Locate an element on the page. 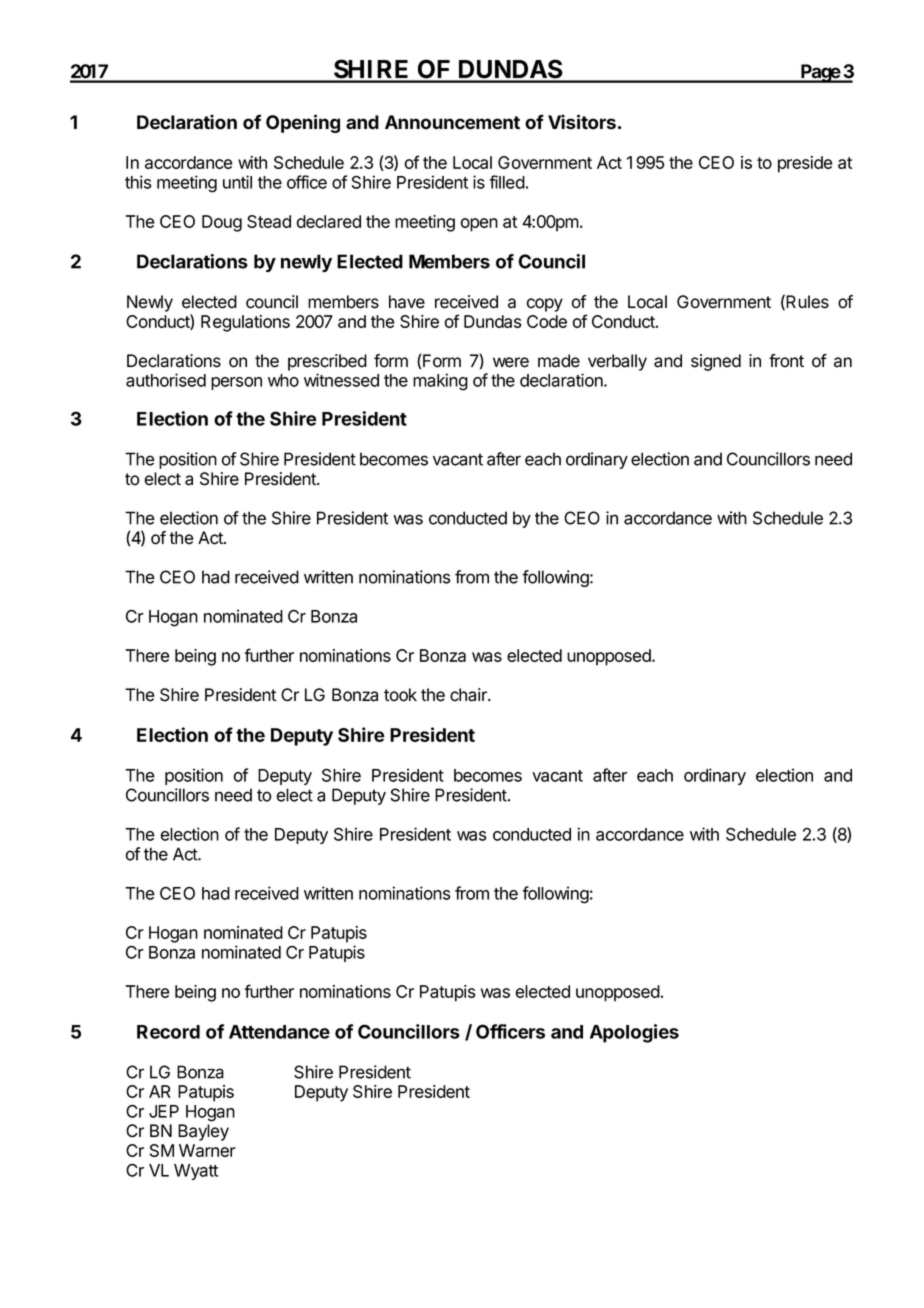  took is located at coordinates (400, 695).
